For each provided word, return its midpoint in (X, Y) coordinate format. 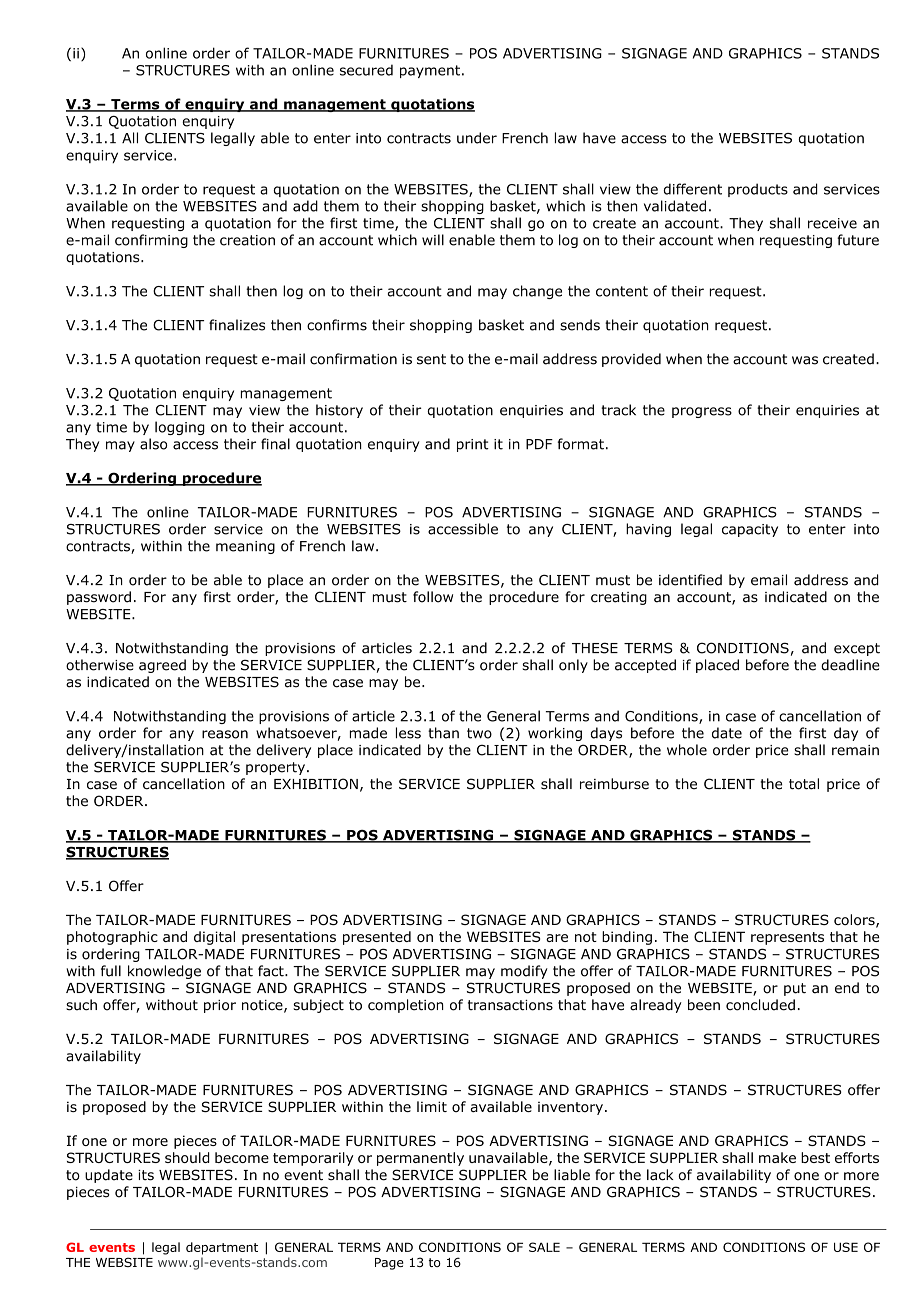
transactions (510, 1005)
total (804, 784)
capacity (750, 530)
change (537, 292)
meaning (245, 547)
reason (225, 734)
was (805, 360)
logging (180, 428)
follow (433, 597)
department (222, 1248)
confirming (151, 241)
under (477, 138)
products (758, 190)
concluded (760, 1005)
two (479, 733)
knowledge (164, 972)
